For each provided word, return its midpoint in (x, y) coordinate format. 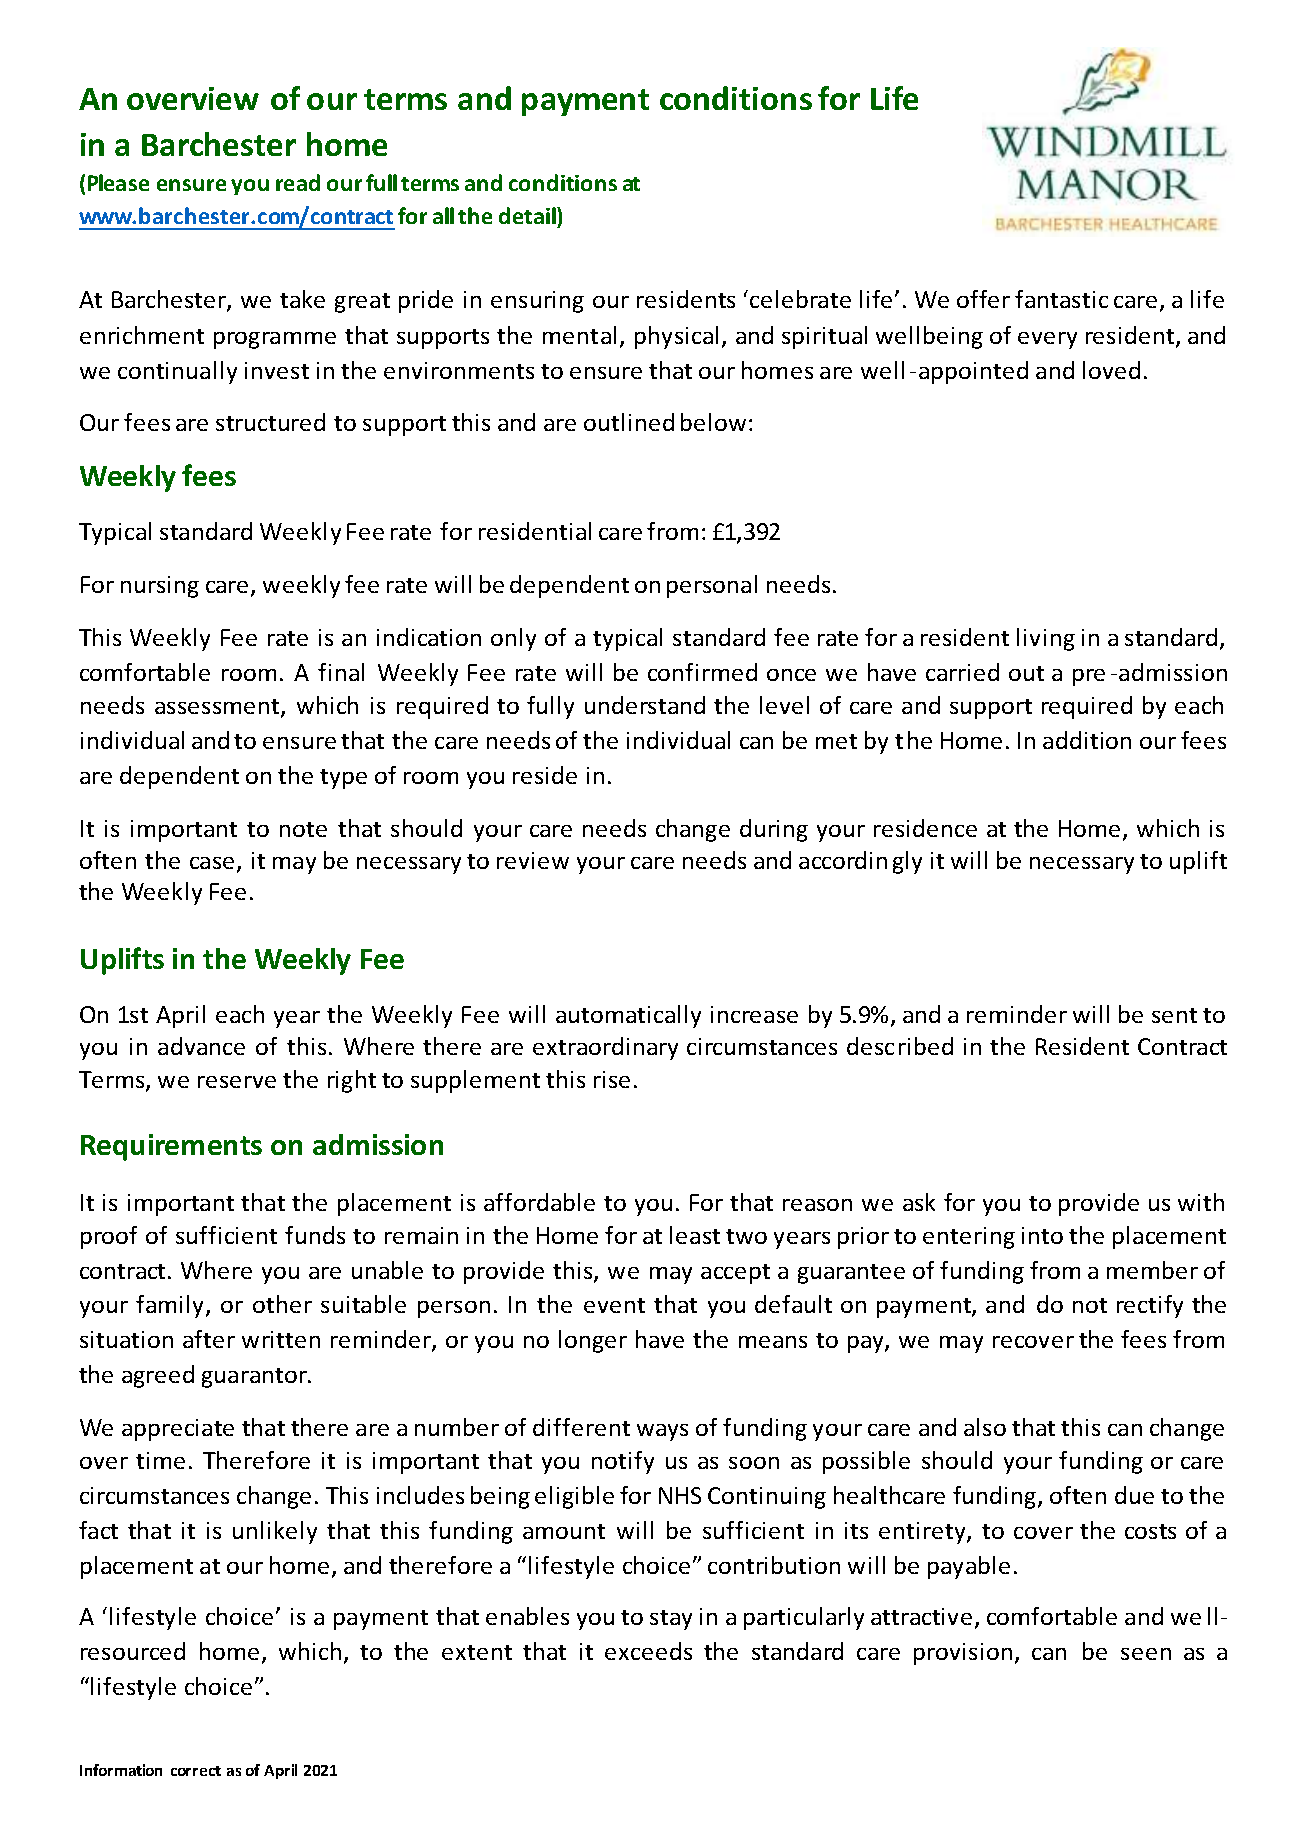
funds (315, 1235)
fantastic (1061, 299)
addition (1087, 740)
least (695, 1235)
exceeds (648, 1651)
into (1042, 1235)
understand (645, 705)
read (298, 182)
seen (1146, 1654)
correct (196, 1771)
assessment (218, 708)
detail (528, 215)
